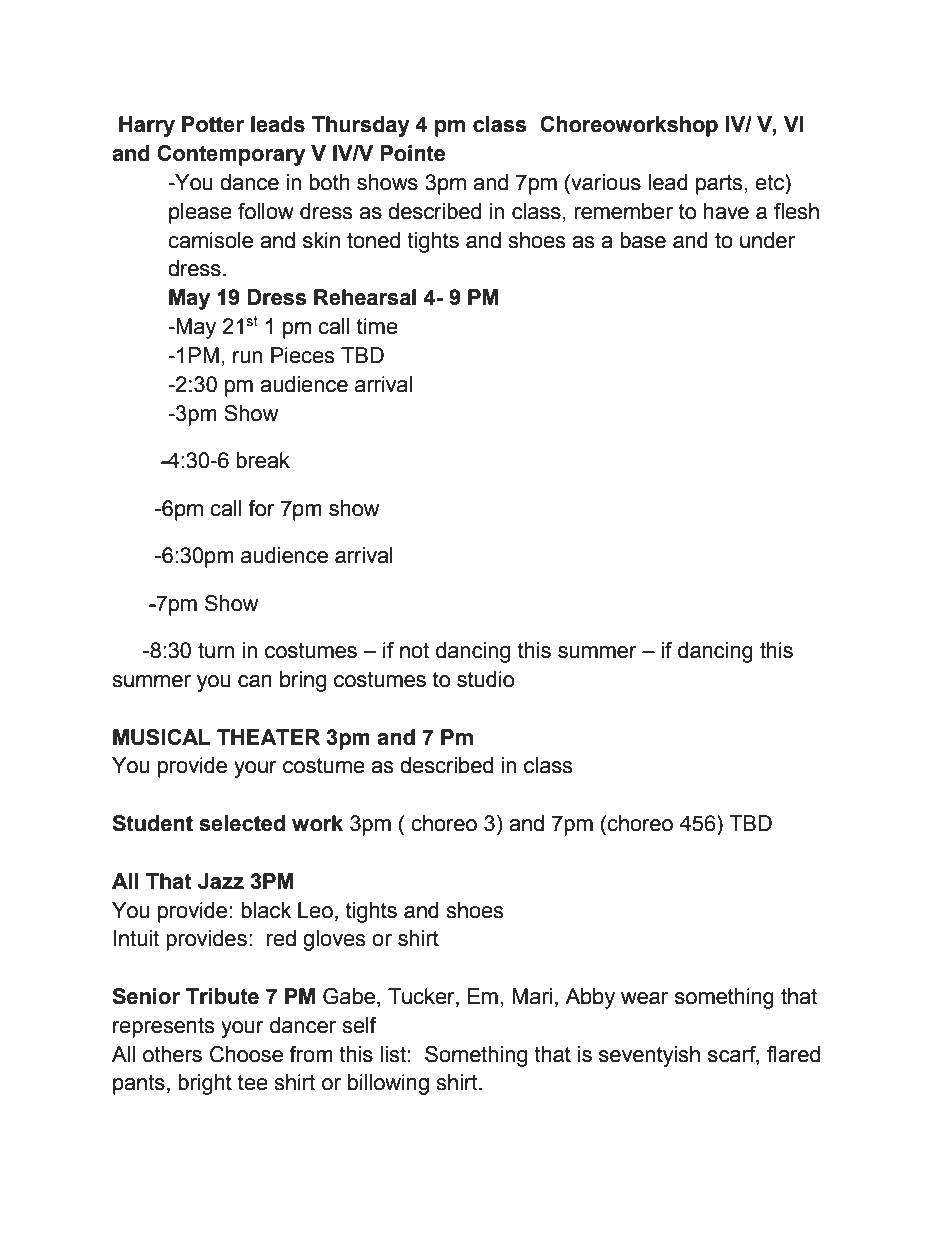  I want to click on list, so click(393, 1054).
